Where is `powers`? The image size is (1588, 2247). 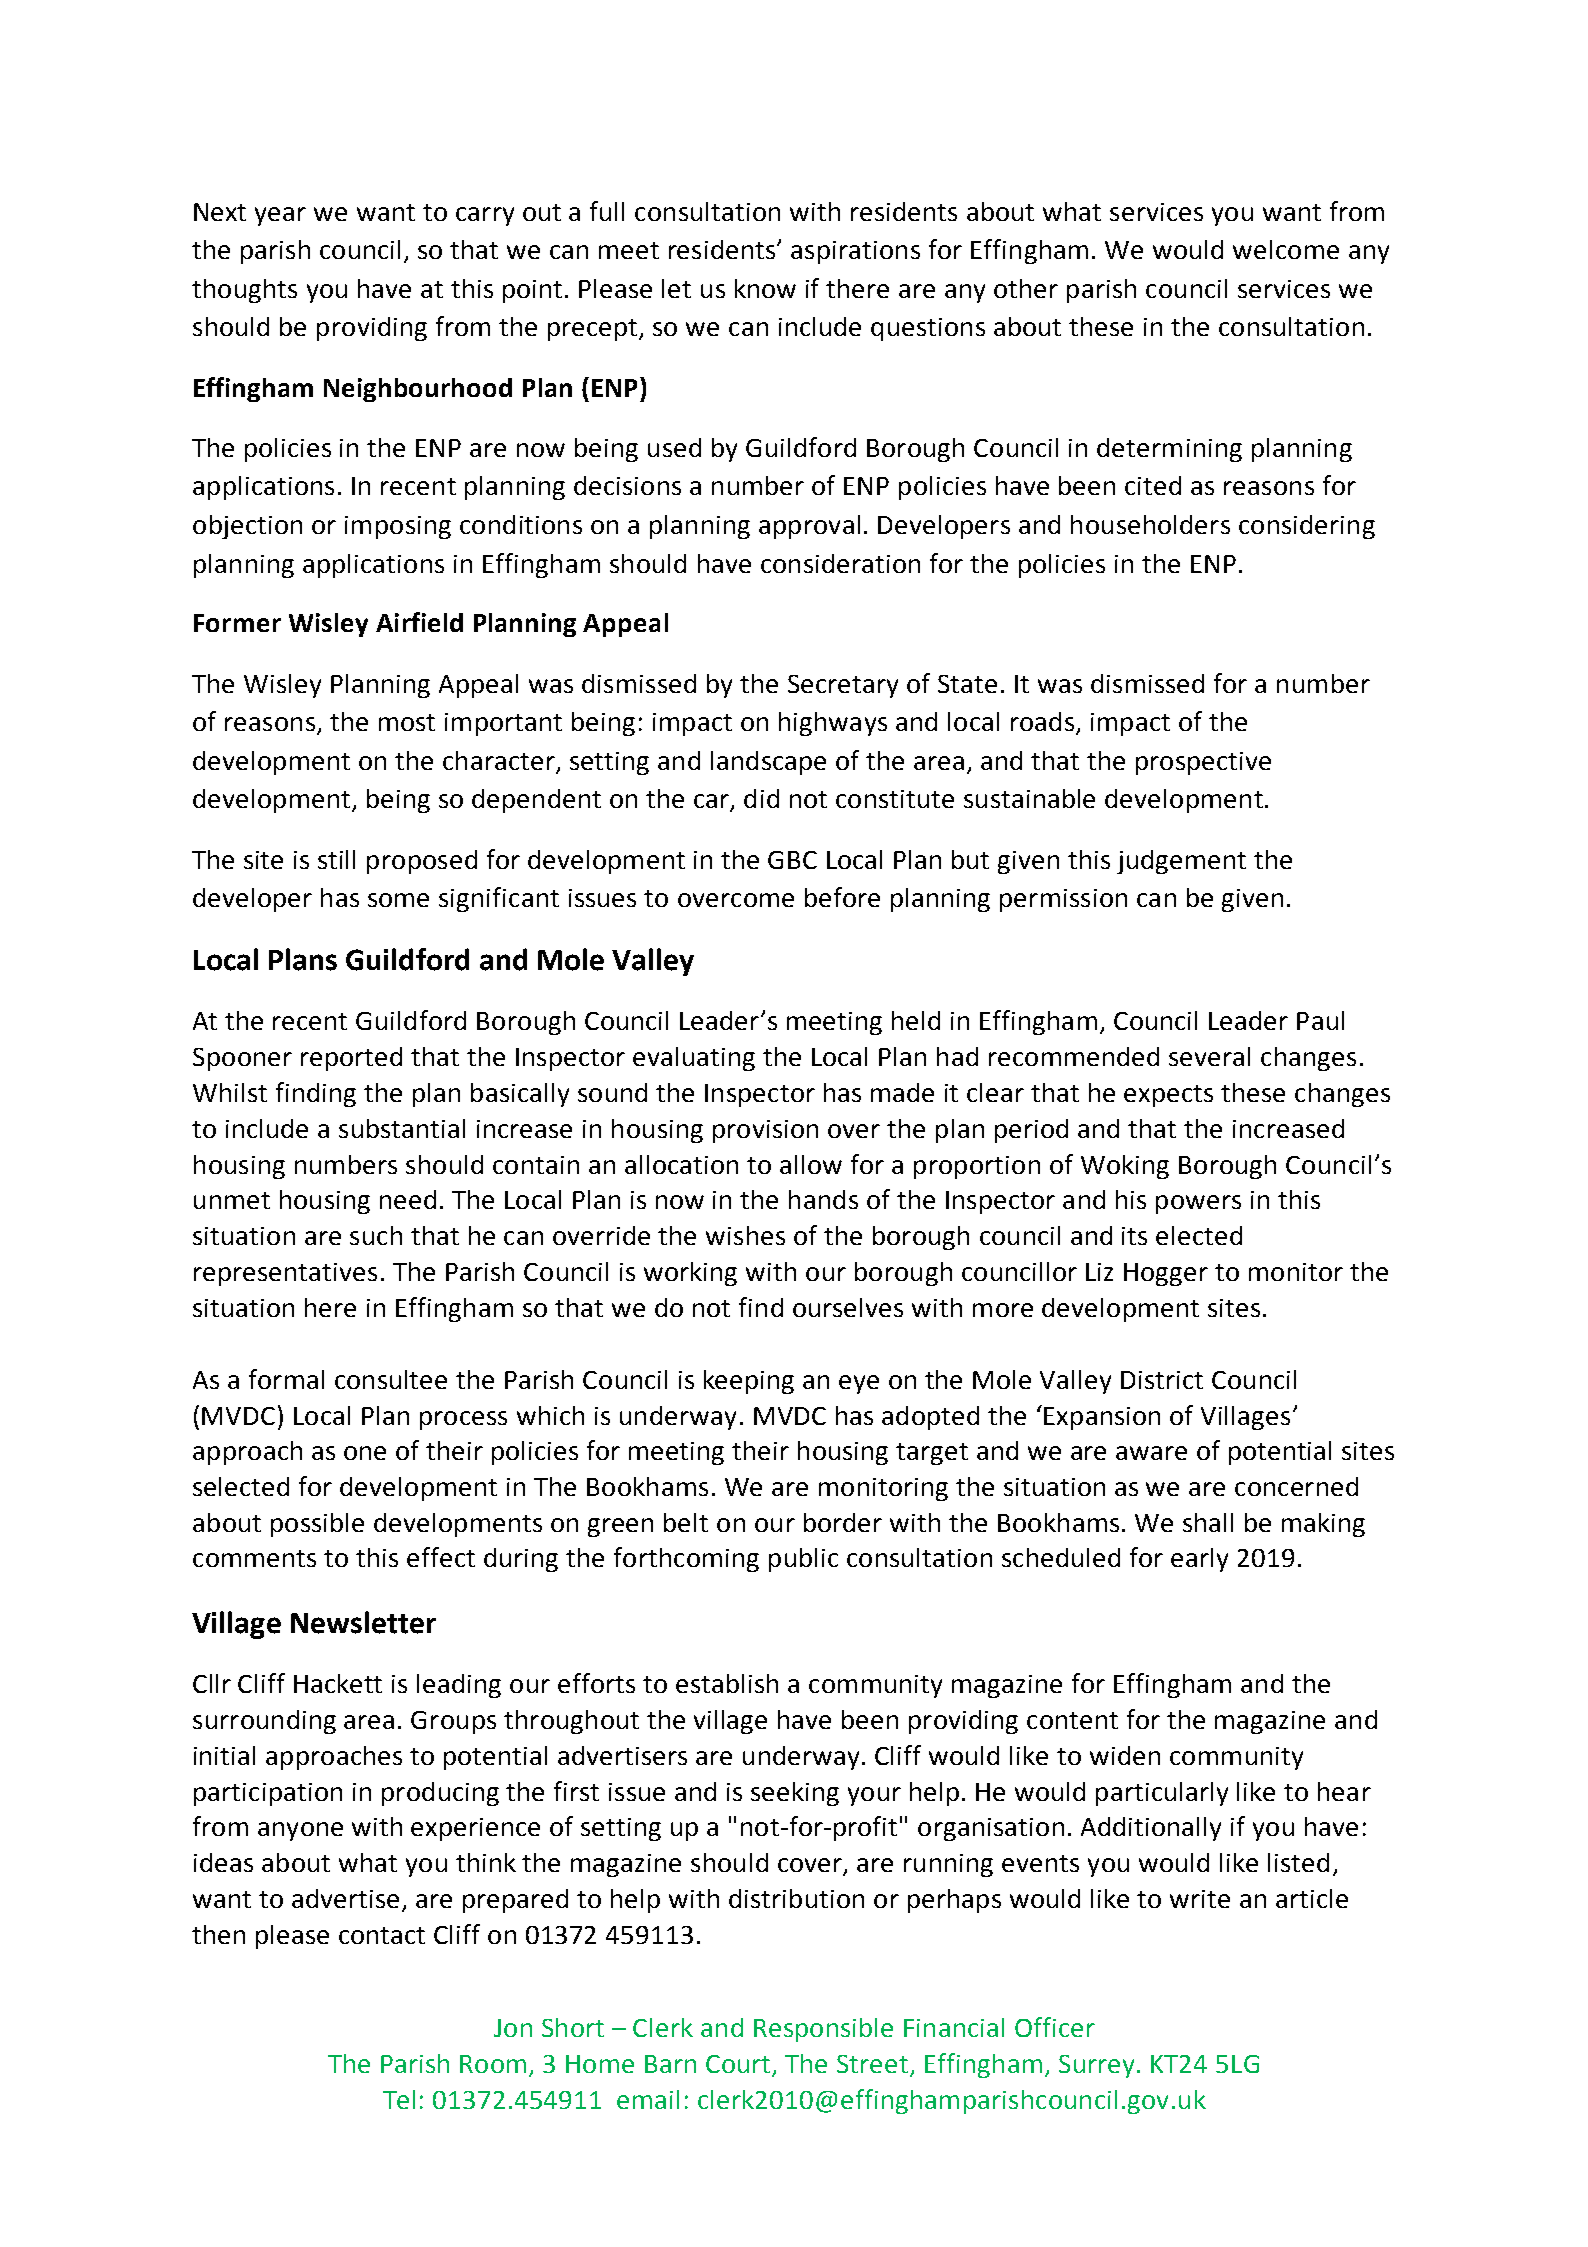 powers is located at coordinates (1198, 1204).
